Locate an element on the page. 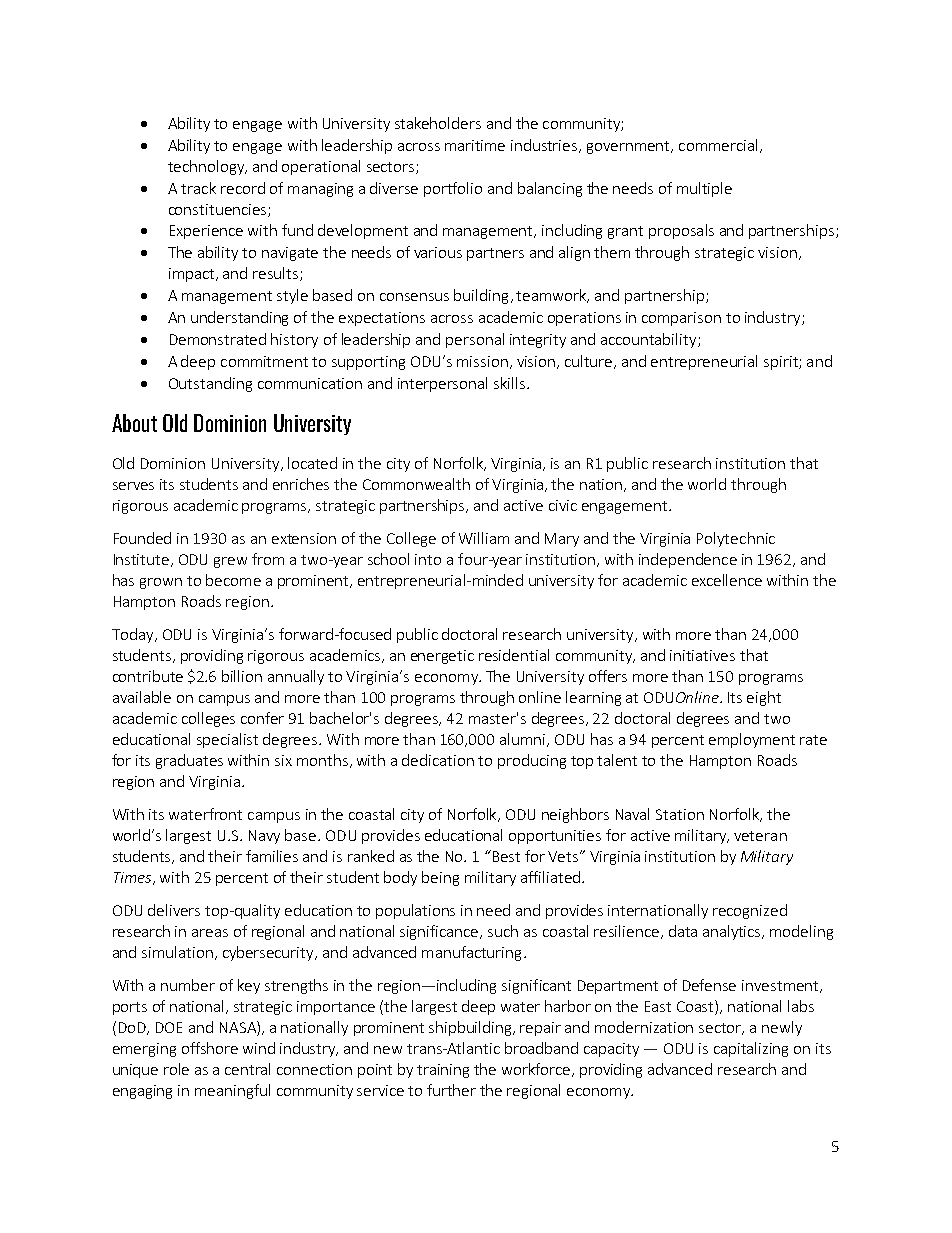  excellence is located at coordinates (727, 580).
